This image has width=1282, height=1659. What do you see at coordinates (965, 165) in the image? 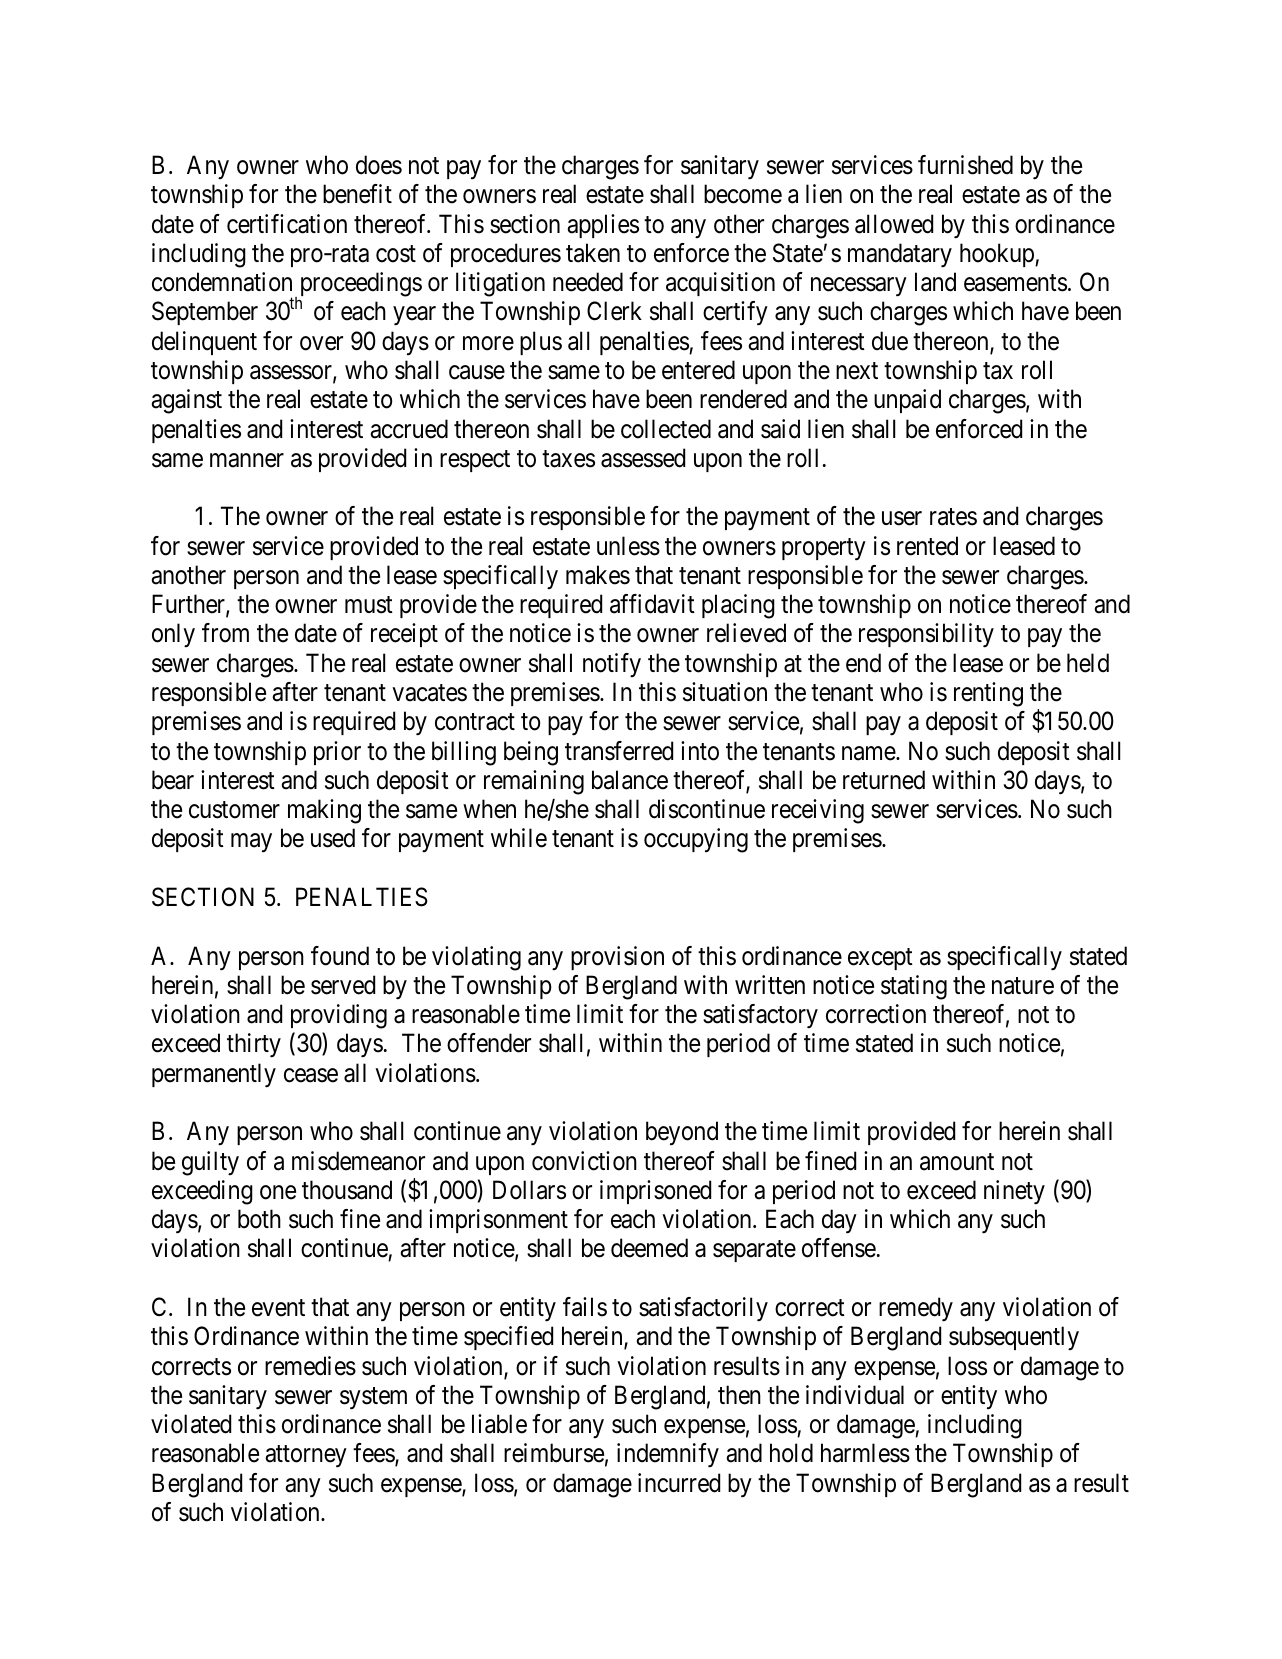
I see `furnished` at bounding box center [965, 165].
